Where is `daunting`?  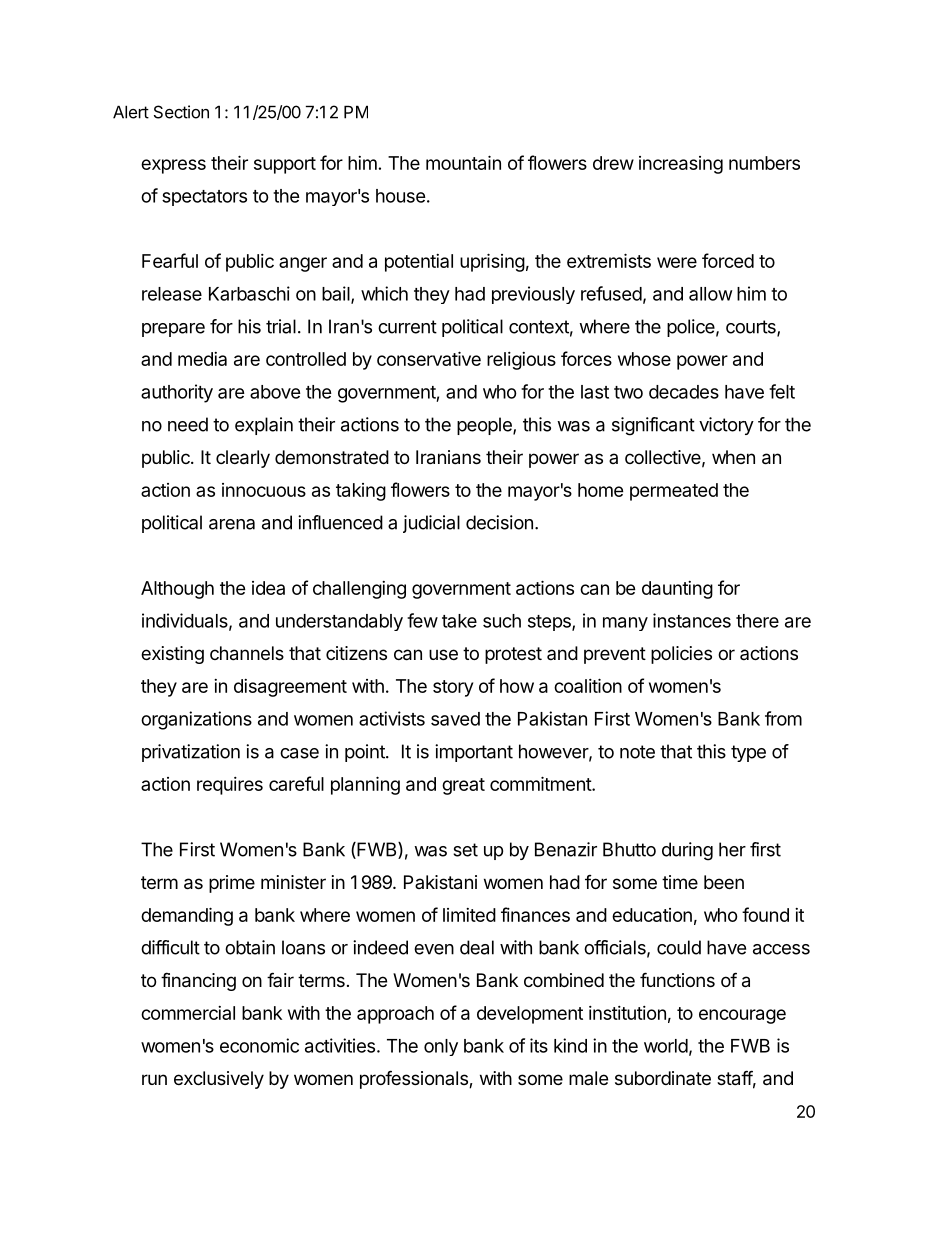
daunting is located at coordinates (677, 590).
